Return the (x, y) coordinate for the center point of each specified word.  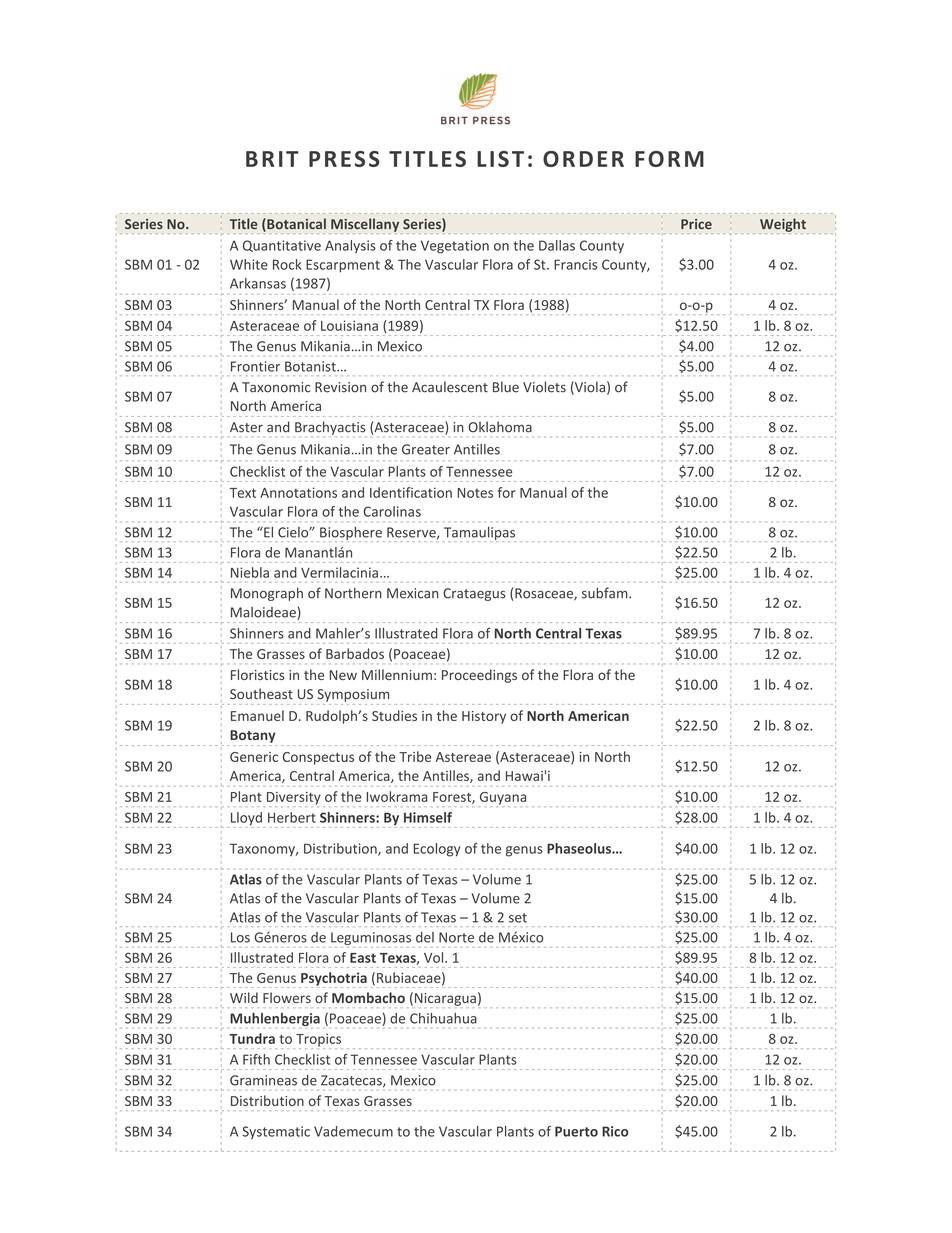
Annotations (298, 492)
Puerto (576, 1131)
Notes (475, 493)
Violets (544, 387)
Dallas (557, 245)
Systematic (276, 1132)
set (518, 918)
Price (696, 224)
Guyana (503, 799)
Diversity (292, 799)
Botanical (295, 225)
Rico (615, 1131)
